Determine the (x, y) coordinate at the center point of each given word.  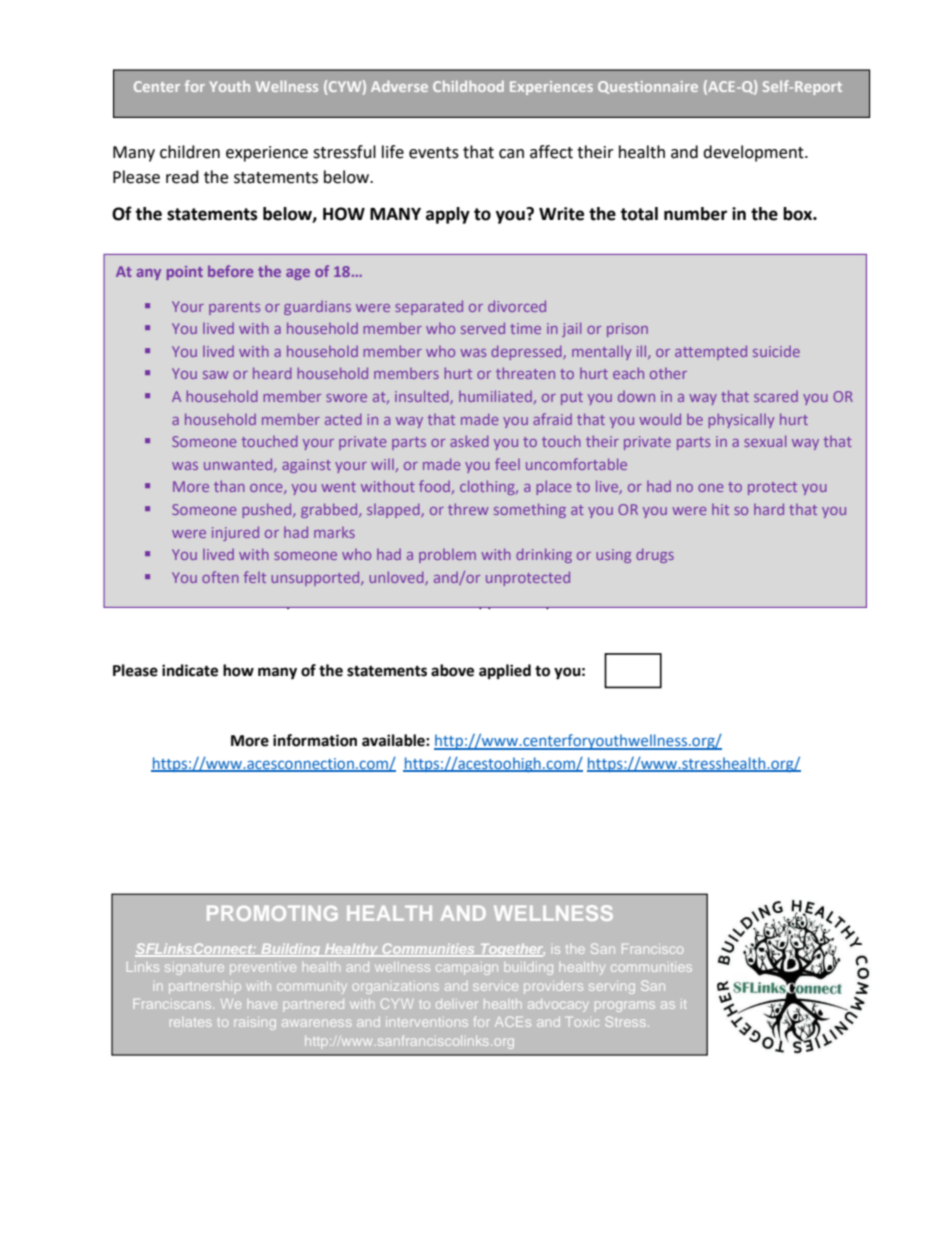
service (495, 987)
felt (255, 577)
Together (511, 950)
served (483, 328)
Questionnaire (648, 87)
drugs (655, 555)
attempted (711, 352)
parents (234, 308)
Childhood (468, 86)
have (262, 1005)
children (190, 152)
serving (612, 988)
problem (447, 556)
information (315, 740)
